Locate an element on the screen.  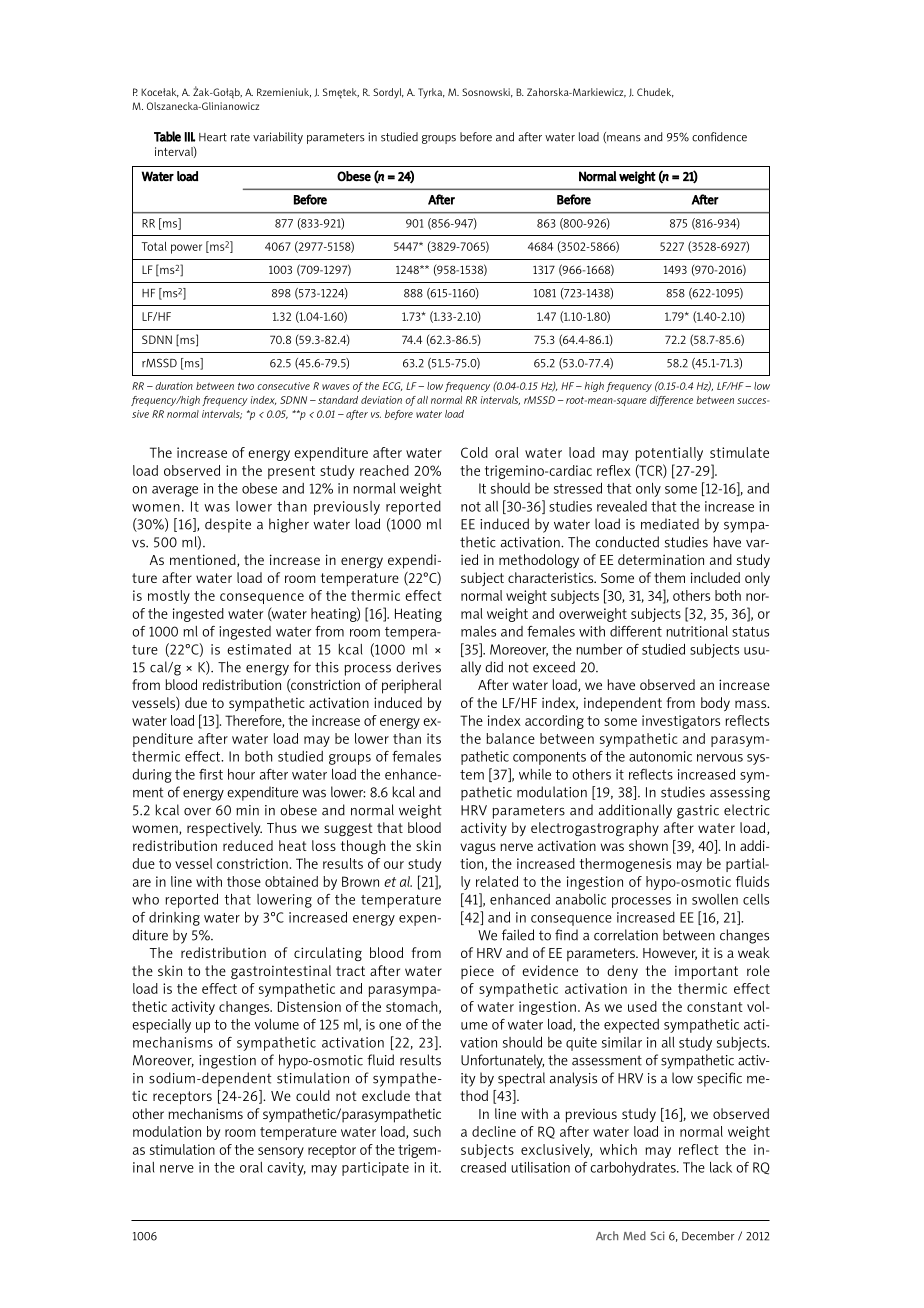
vagus is located at coordinates (478, 848).
